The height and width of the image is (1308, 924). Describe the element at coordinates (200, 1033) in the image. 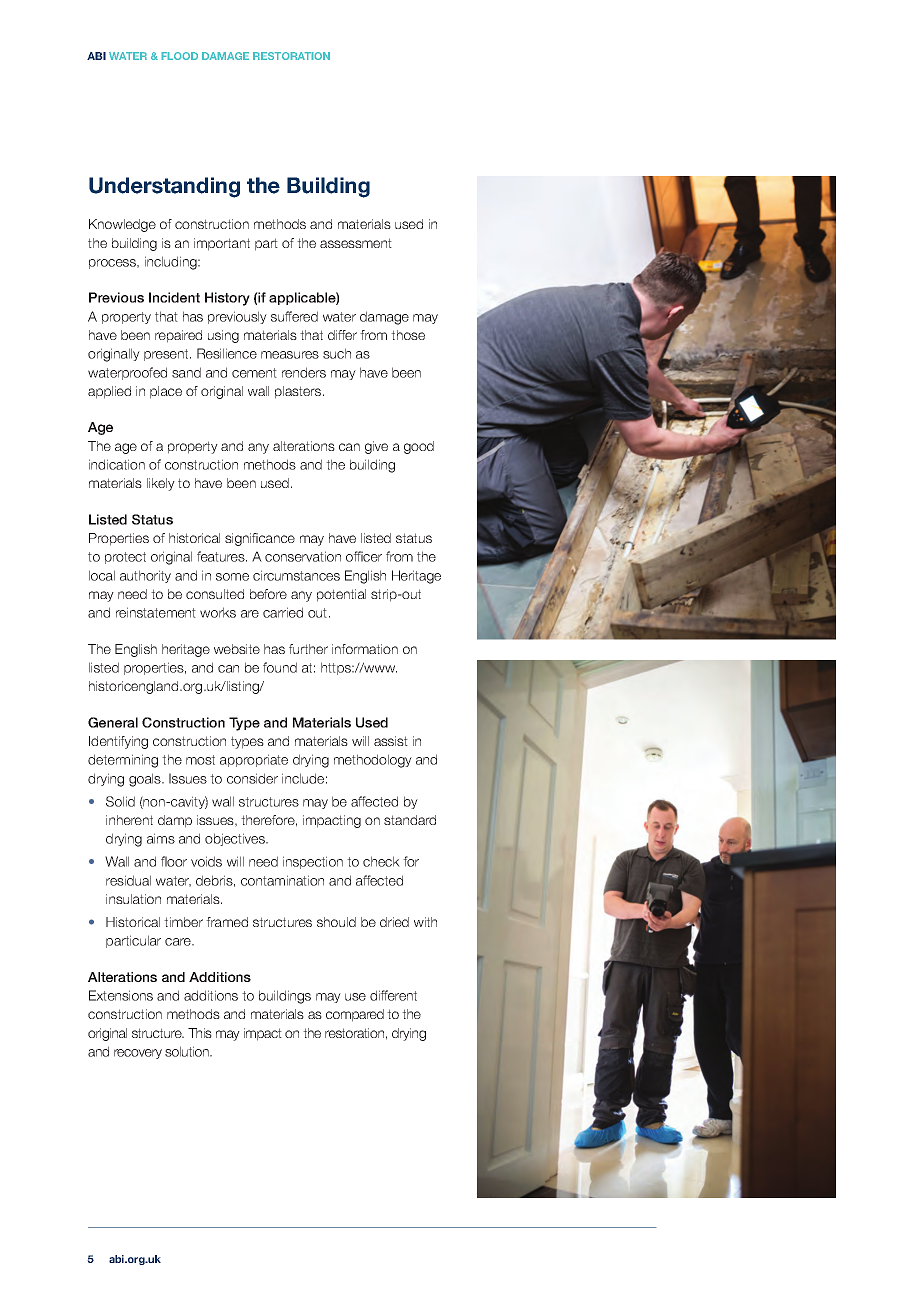

I see `This` at that location.
